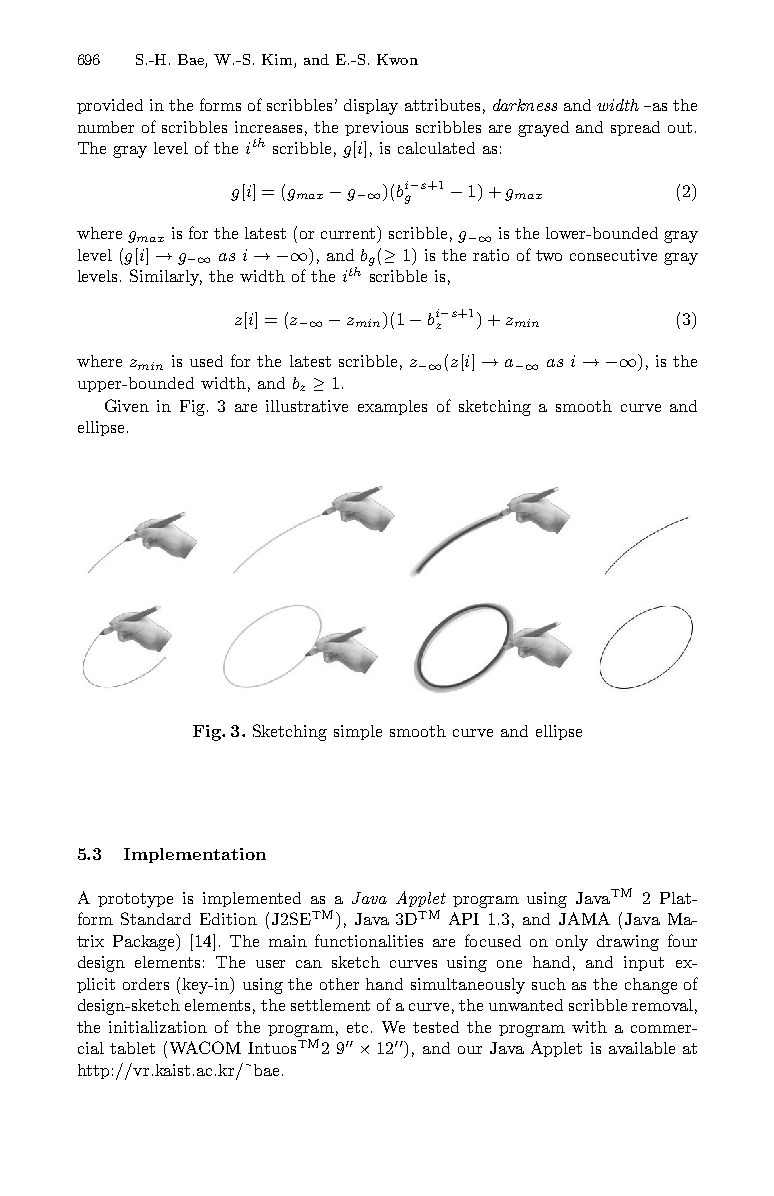 Image resolution: width=774 pixels, height=1196 pixels. What do you see at coordinates (549, 255) in the screenshot?
I see `two` at bounding box center [549, 255].
